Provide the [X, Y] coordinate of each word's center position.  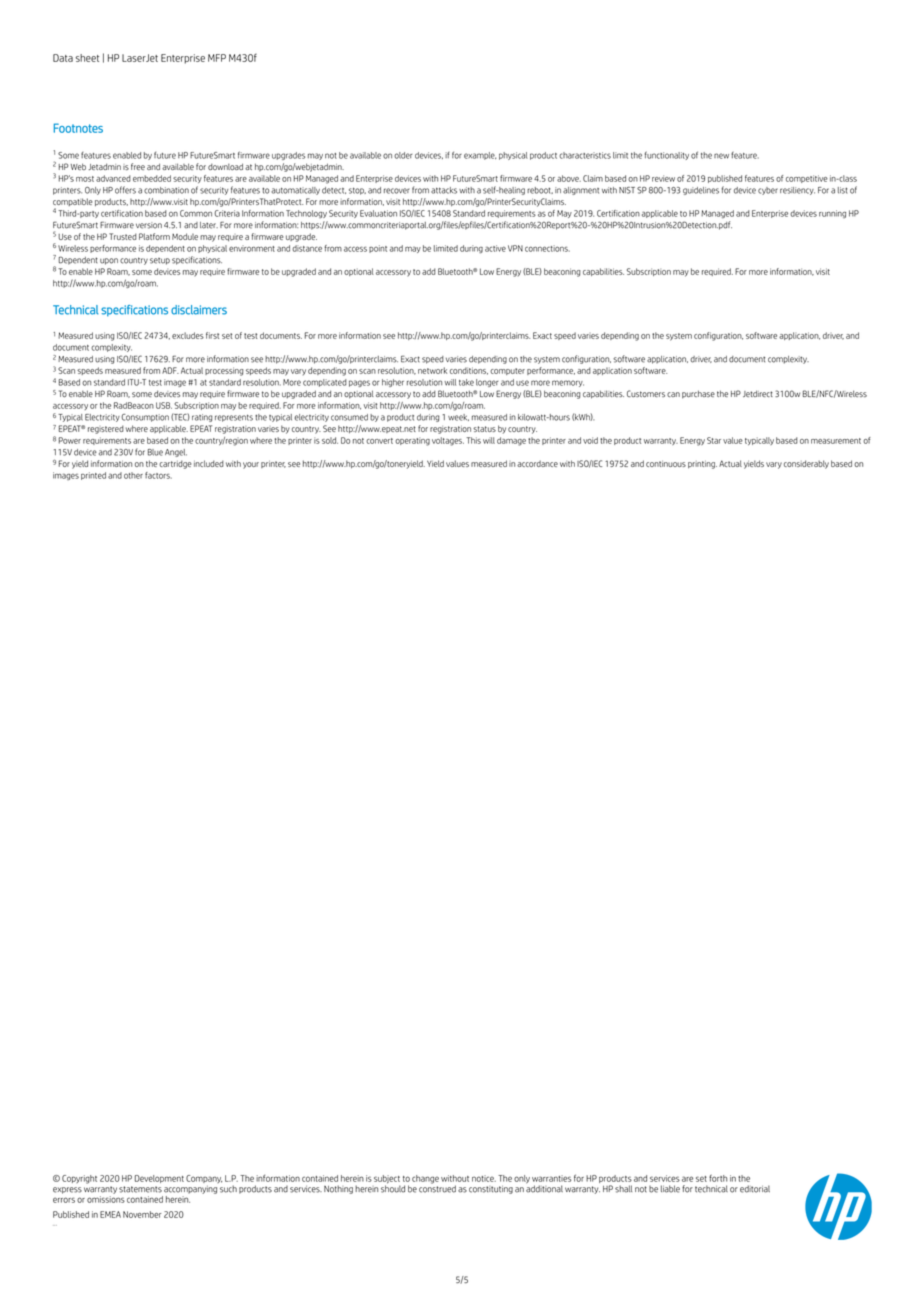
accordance [537, 463]
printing [702, 465]
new [721, 156]
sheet [87, 58]
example [480, 156]
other [133, 475]
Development [159, 1179]
